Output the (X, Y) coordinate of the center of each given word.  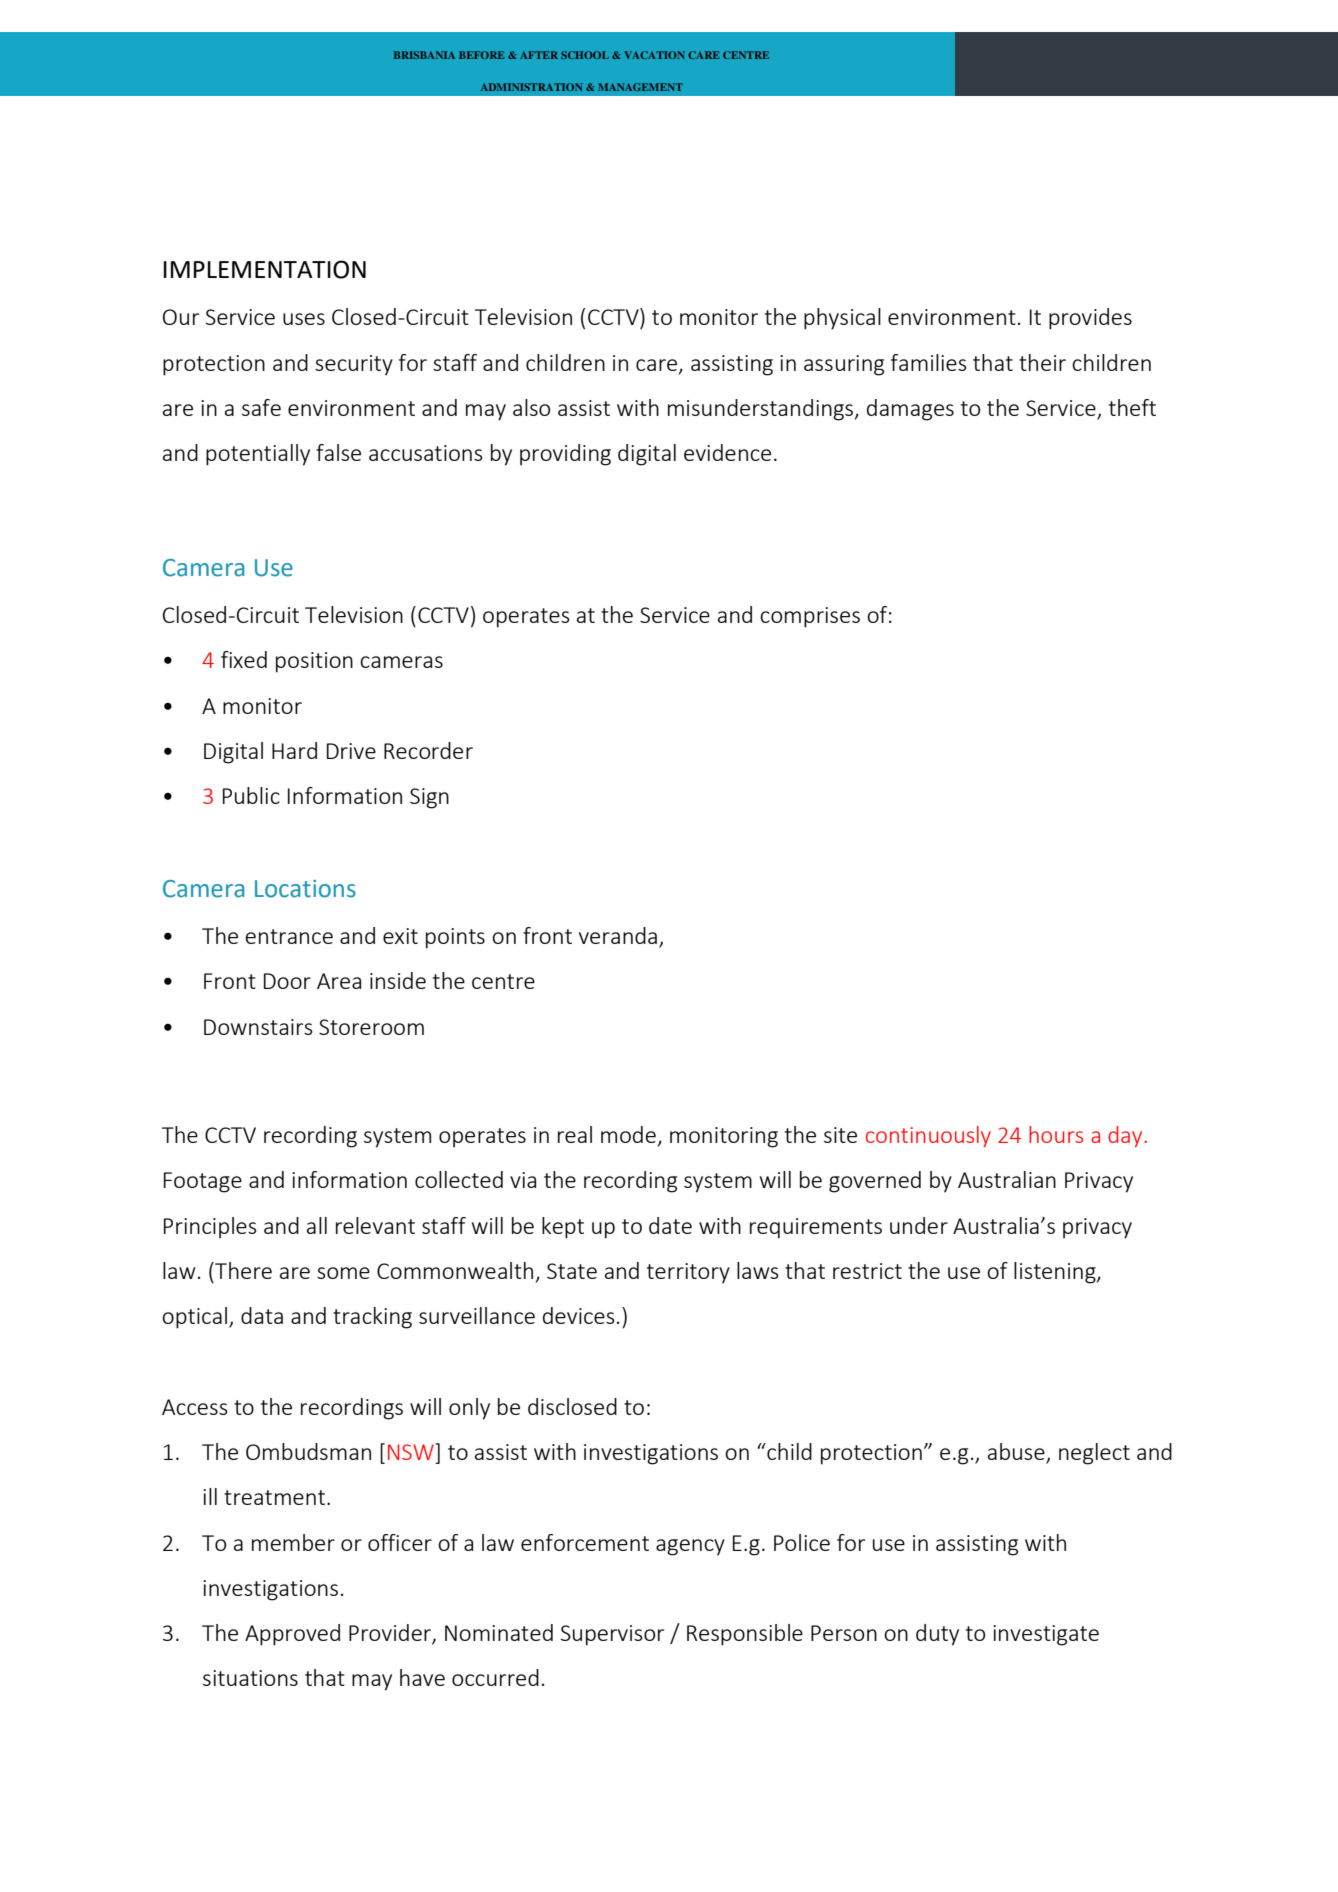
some (343, 1273)
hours (1056, 1134)
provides (1090, 319)
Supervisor (612, 1635)
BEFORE (482, 55)
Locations (305, 889)
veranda (619, 937)
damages (910, 410)
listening (1056, 1273)
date (670, 1225)
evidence (727, 452)
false (338, 452)
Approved (292, 1635)
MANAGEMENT (640, 87)
